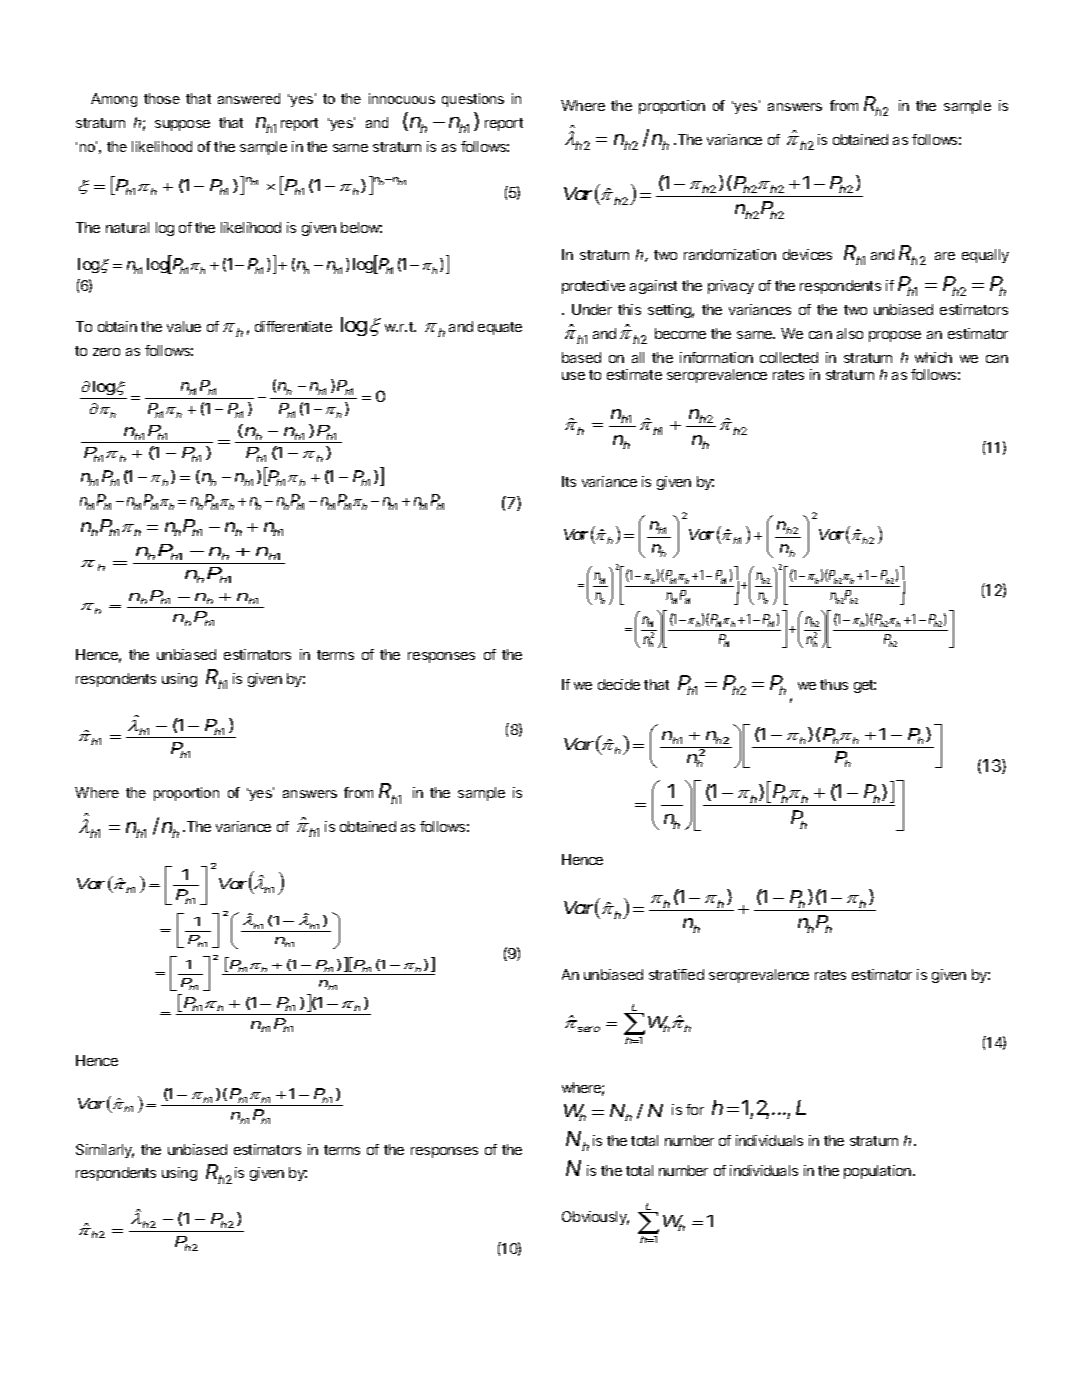 This screenshot has width=1072, height=1388. Describe the element at coordinates (879, 1172) in the screenshot. I see `population` at that location.
